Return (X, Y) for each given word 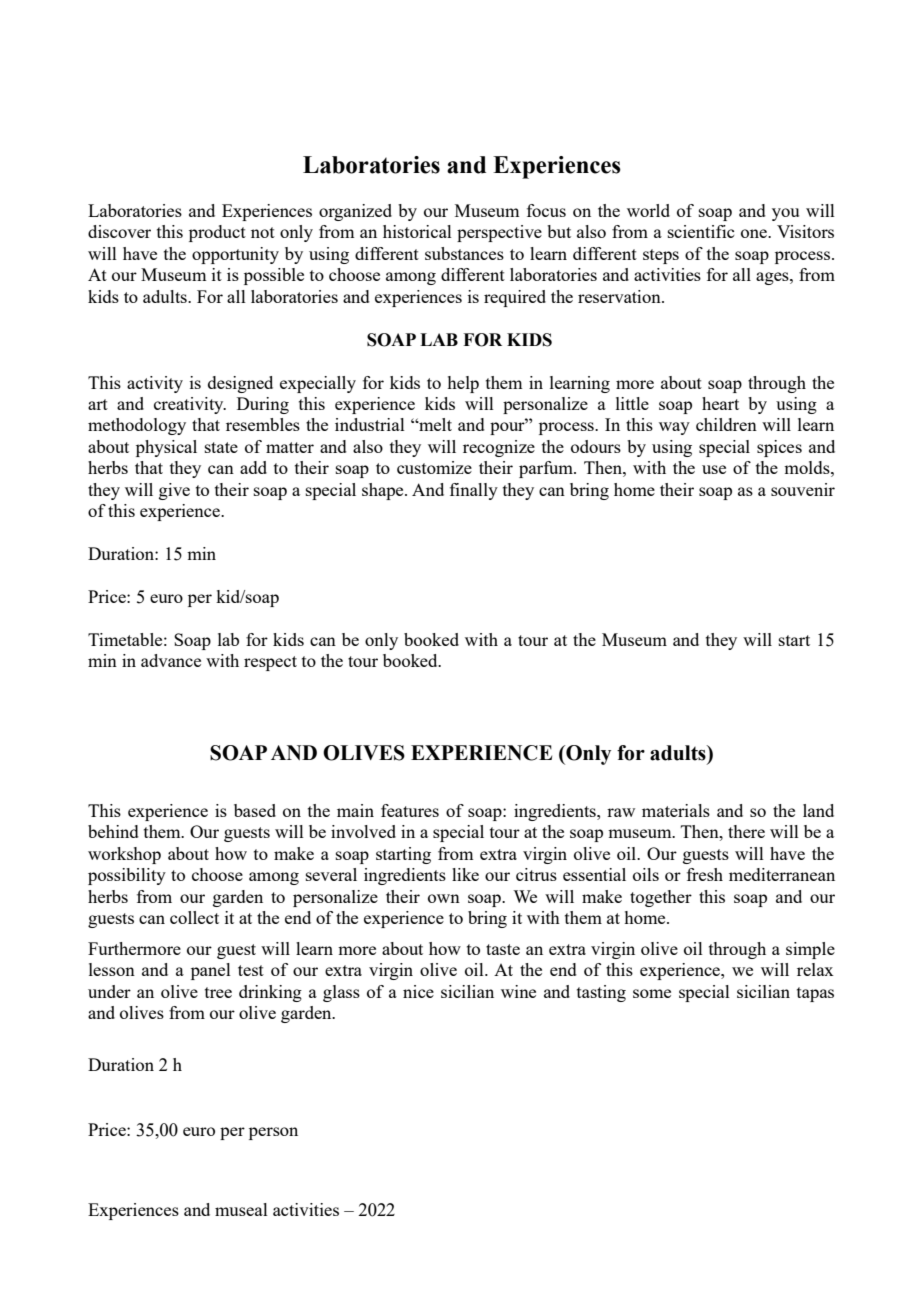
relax (815, 969)
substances (464, 253)
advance (171, 660)
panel (211, 971)
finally (474, 491)
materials (676, 810)
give (174, 491)
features (410, 810)
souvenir (803, 489)
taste (503, 949)
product (217, 233)
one (755, 233)
